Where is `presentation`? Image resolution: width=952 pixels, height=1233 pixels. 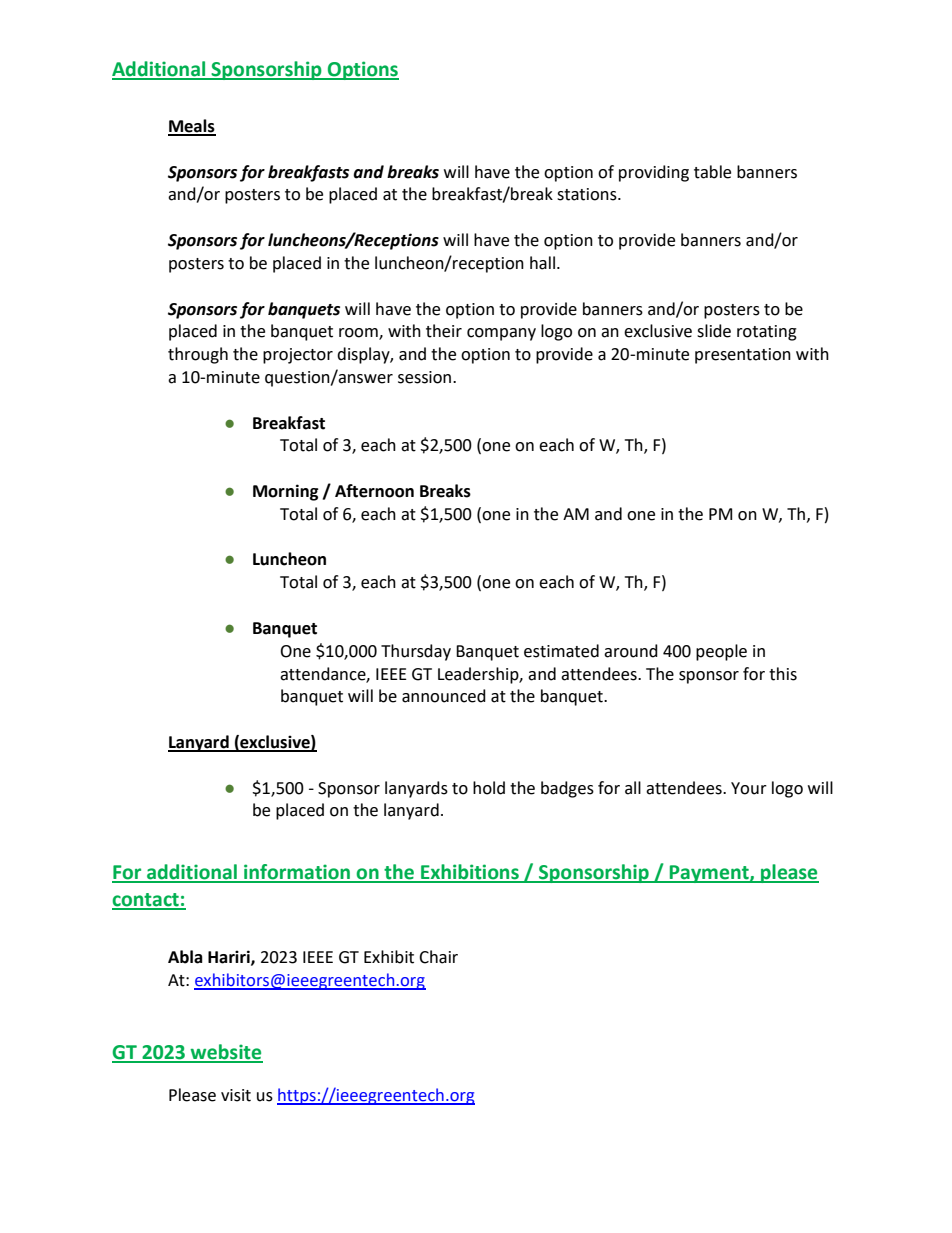
presentation is located at coordinates (743, 356).
